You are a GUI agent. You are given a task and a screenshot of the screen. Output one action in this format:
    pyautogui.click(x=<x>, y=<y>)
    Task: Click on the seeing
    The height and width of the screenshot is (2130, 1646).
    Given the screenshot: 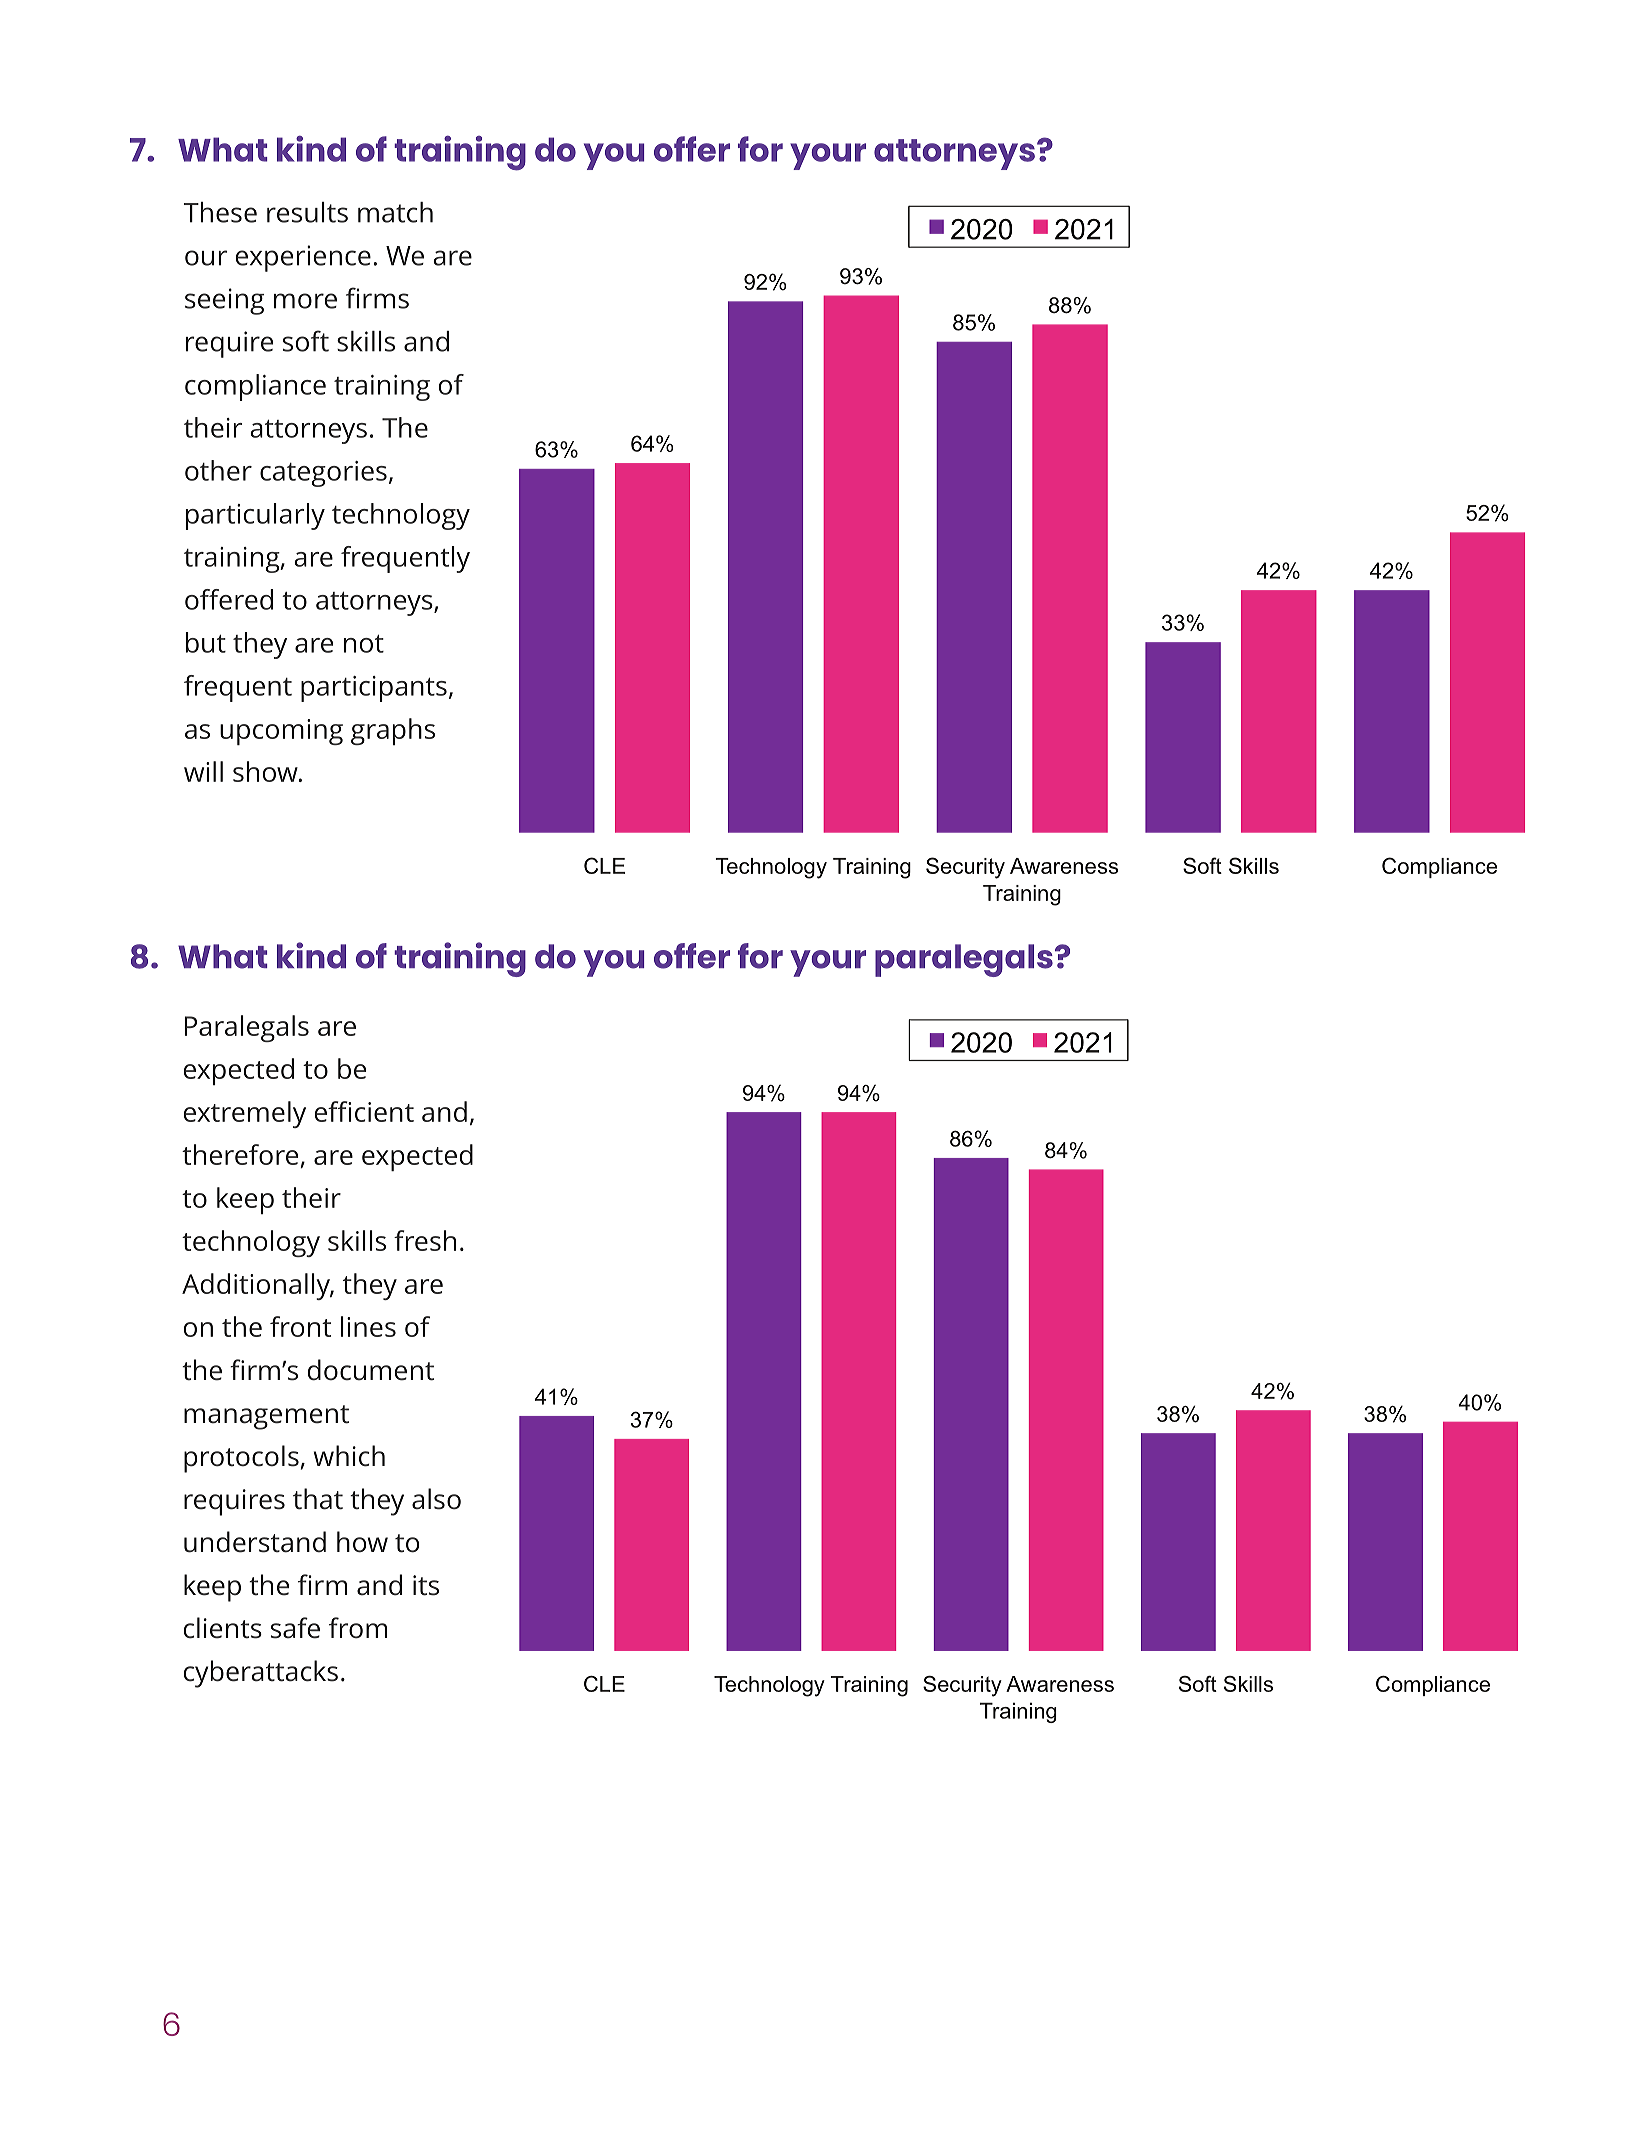 What is the action you would take?
    pyautogui.click(x=224, y=301)
